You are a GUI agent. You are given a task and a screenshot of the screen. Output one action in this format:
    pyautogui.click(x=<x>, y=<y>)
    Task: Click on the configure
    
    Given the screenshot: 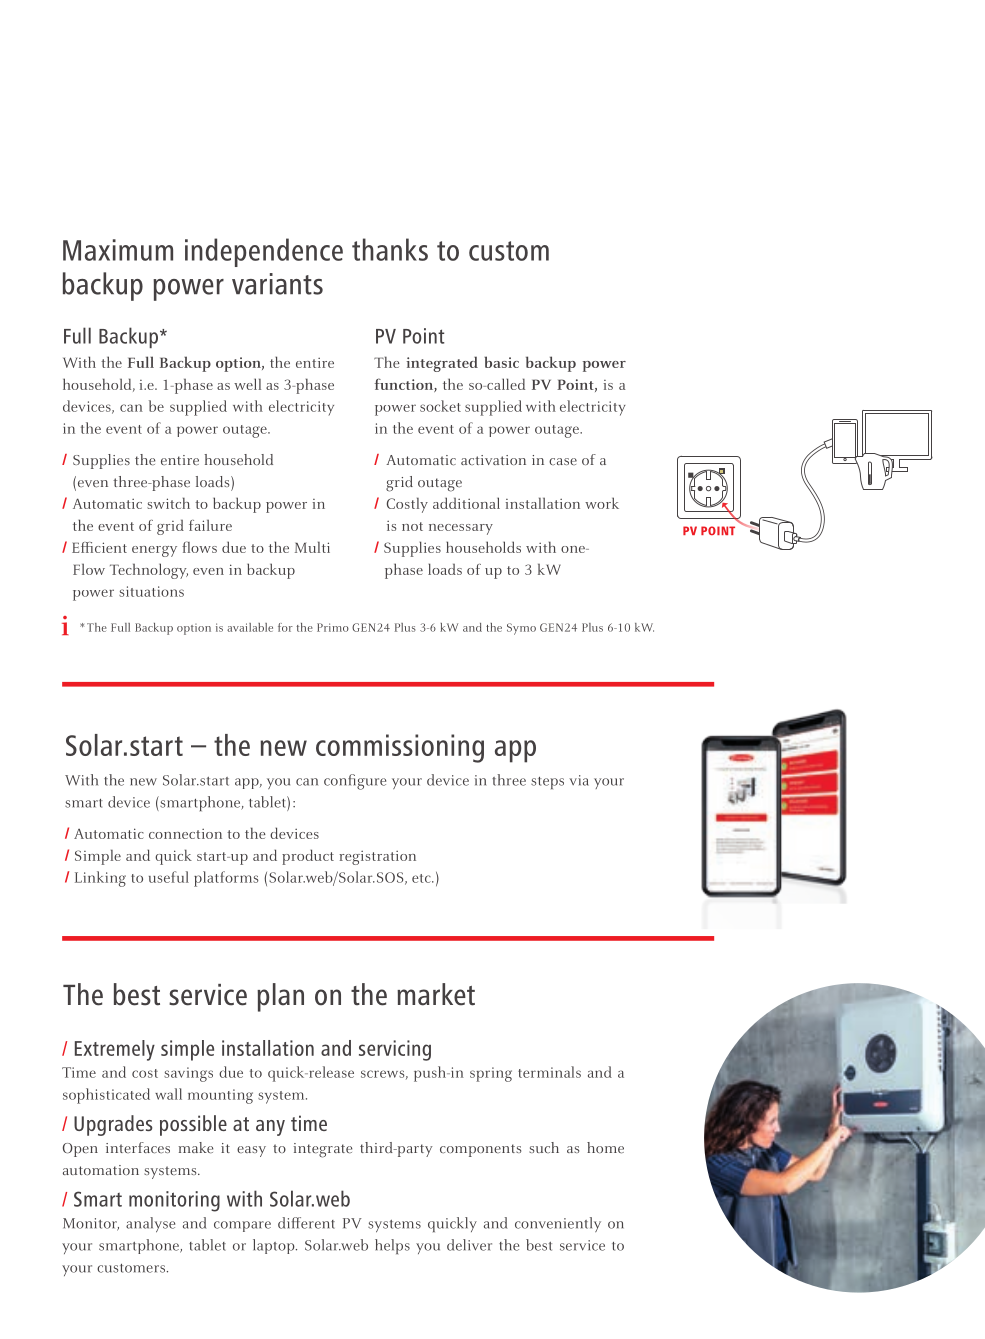 What is the action you would take?
    pyautogui.click(x=355, y=782)
